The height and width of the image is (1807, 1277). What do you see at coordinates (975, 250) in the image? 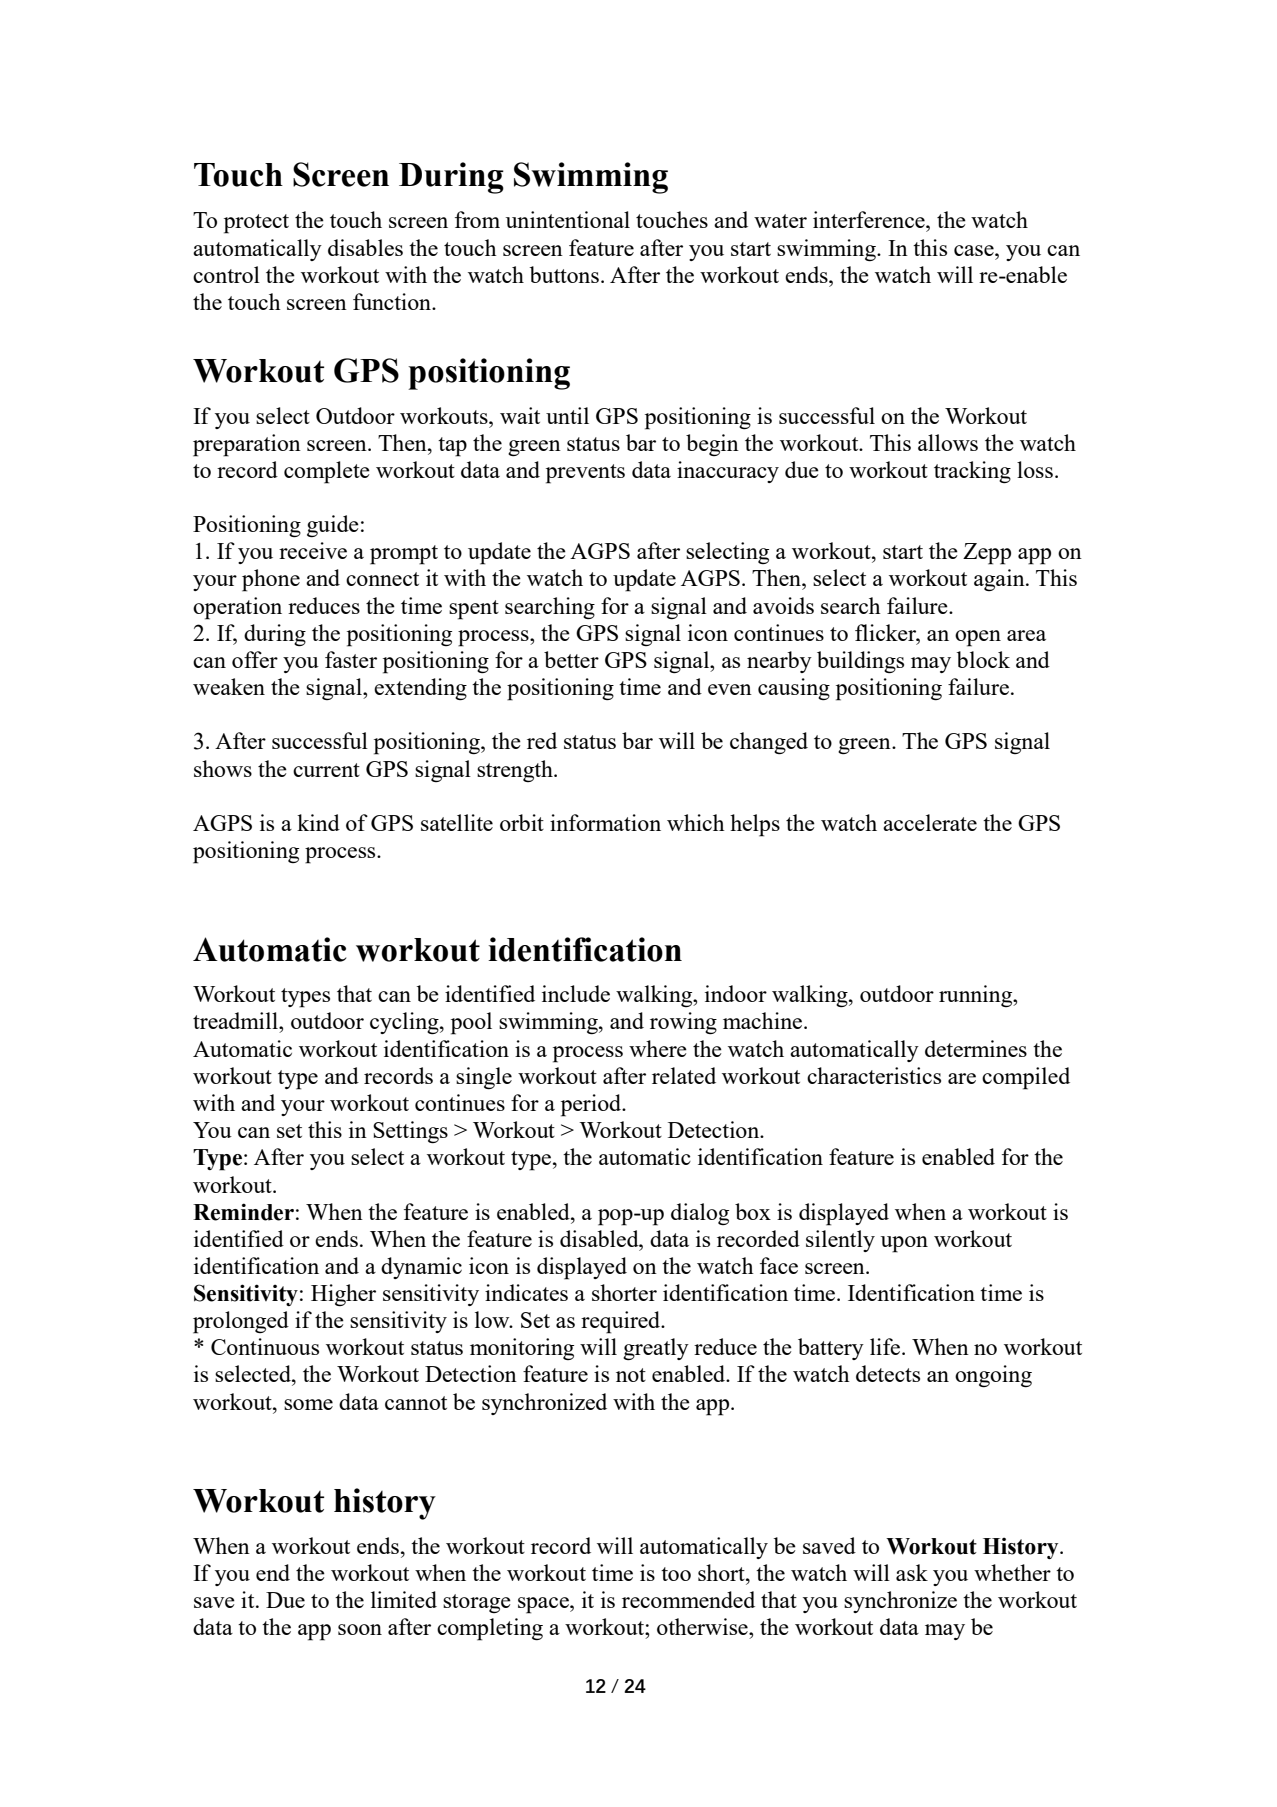
I see `case` at bounding box center [975, 250].
